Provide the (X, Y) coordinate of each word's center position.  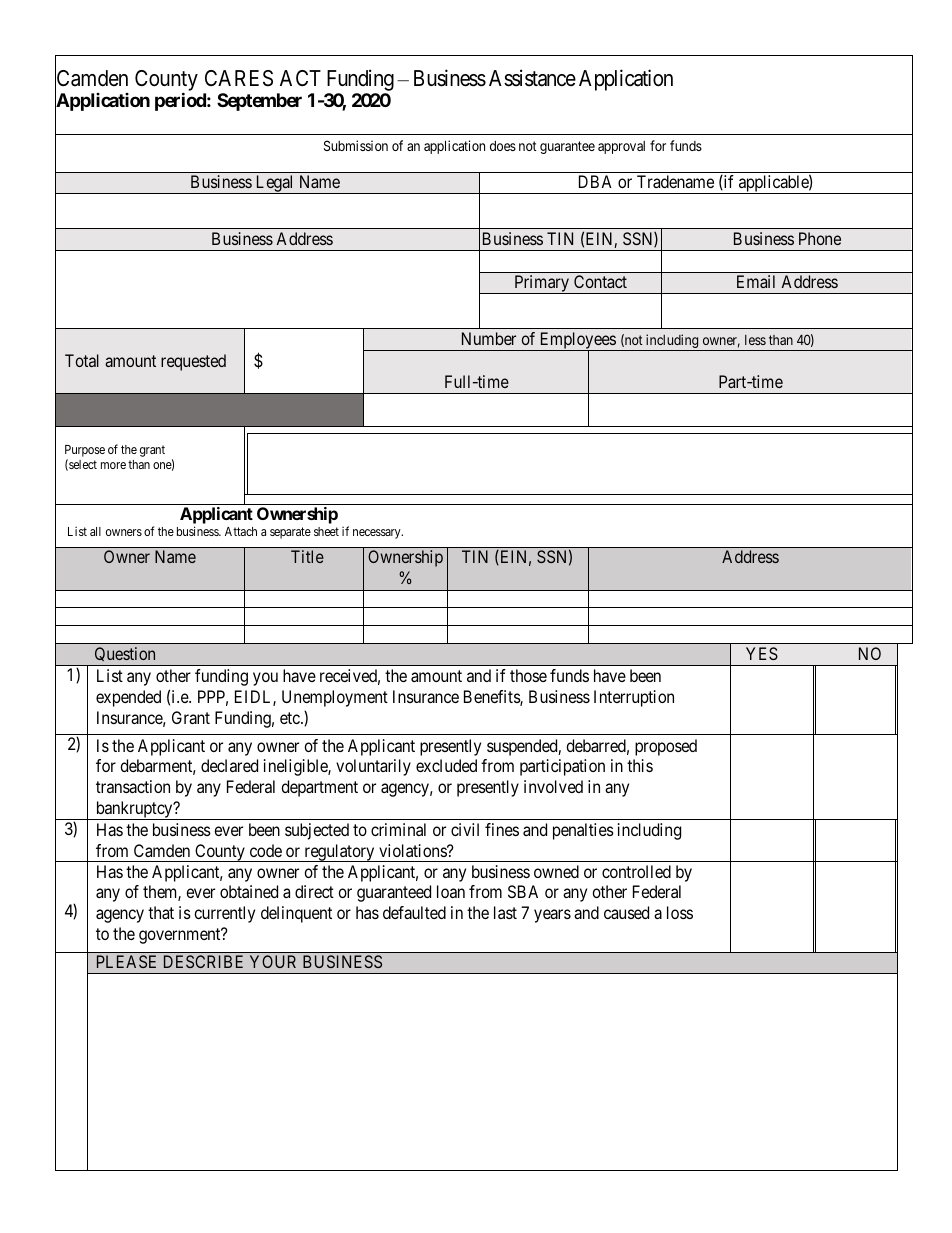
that (161, 912)
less (755, 340)
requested (193, 362)
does (503, 146)
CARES (239, 78)
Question (125, 656)
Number (489, 338)
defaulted (414, 912)
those (528, 675)
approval (621, 147)
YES (762, 653)
